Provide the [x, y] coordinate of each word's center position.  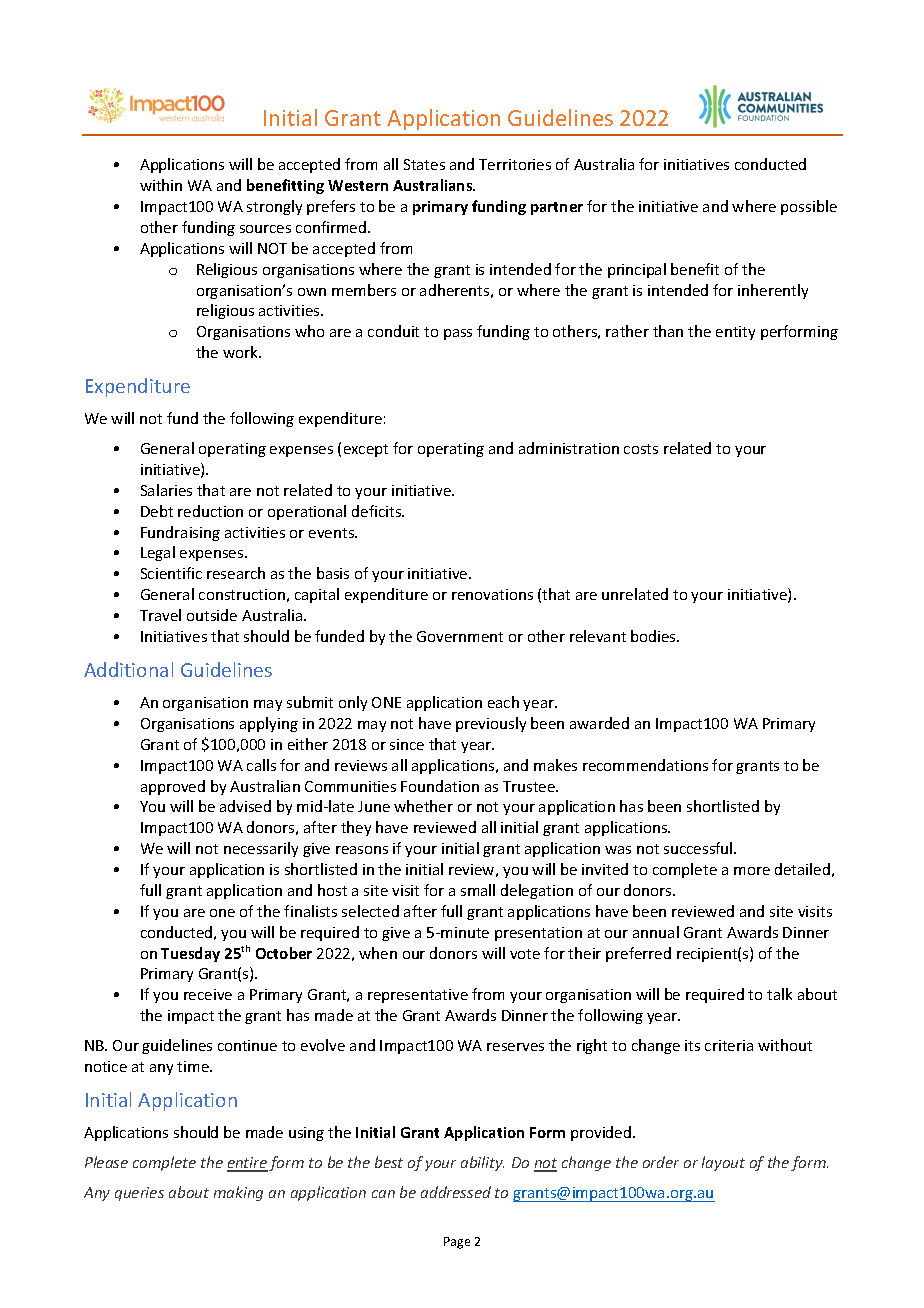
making [238, 1193]
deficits [378, 511]
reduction [210, 511]
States [424, 164]
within [161, 185]
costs [641, 449]
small [478, 890]
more [752, 871]
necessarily [261, 849]
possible [809, 207]
